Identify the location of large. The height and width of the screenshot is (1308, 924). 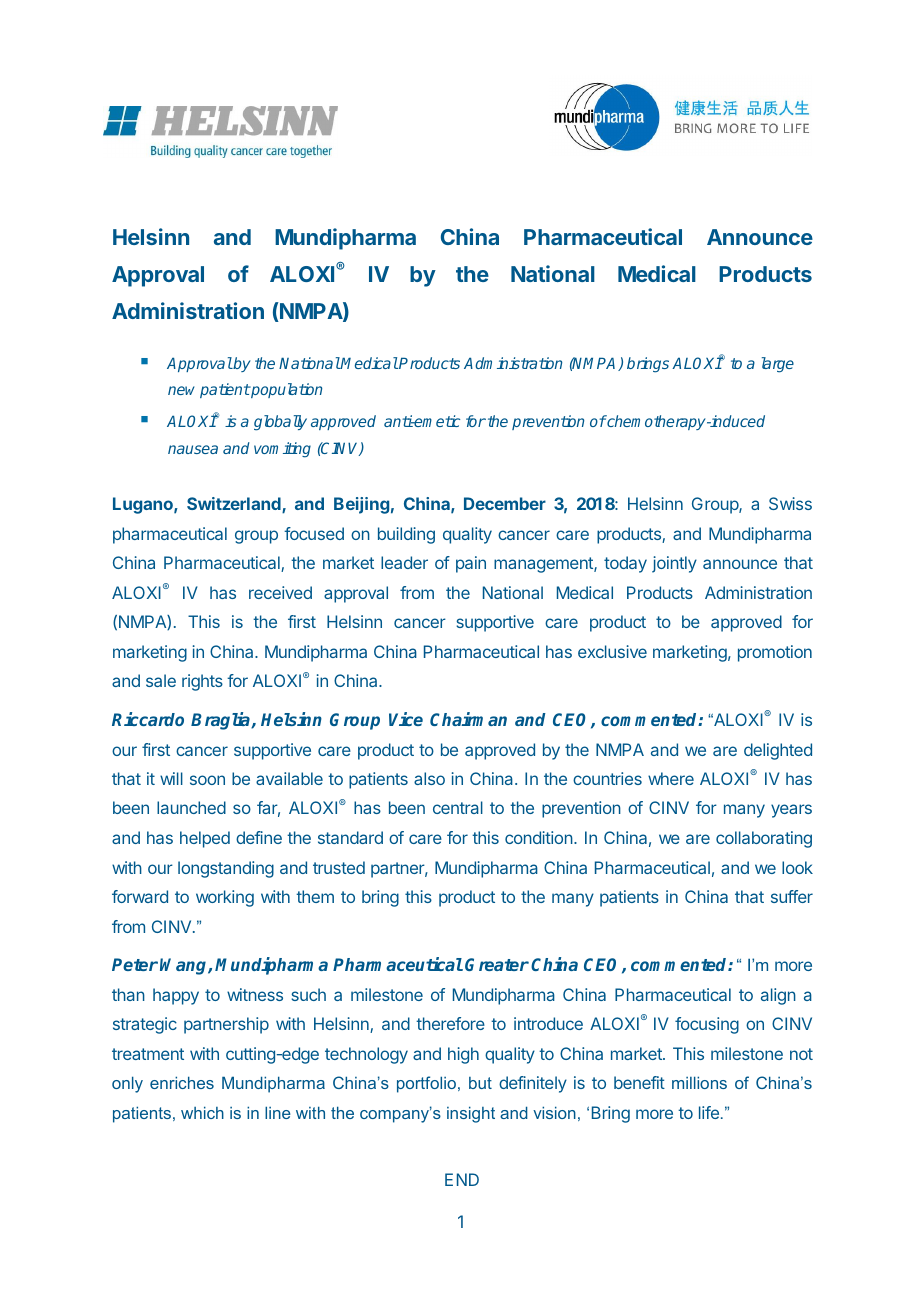
(778, 365).
